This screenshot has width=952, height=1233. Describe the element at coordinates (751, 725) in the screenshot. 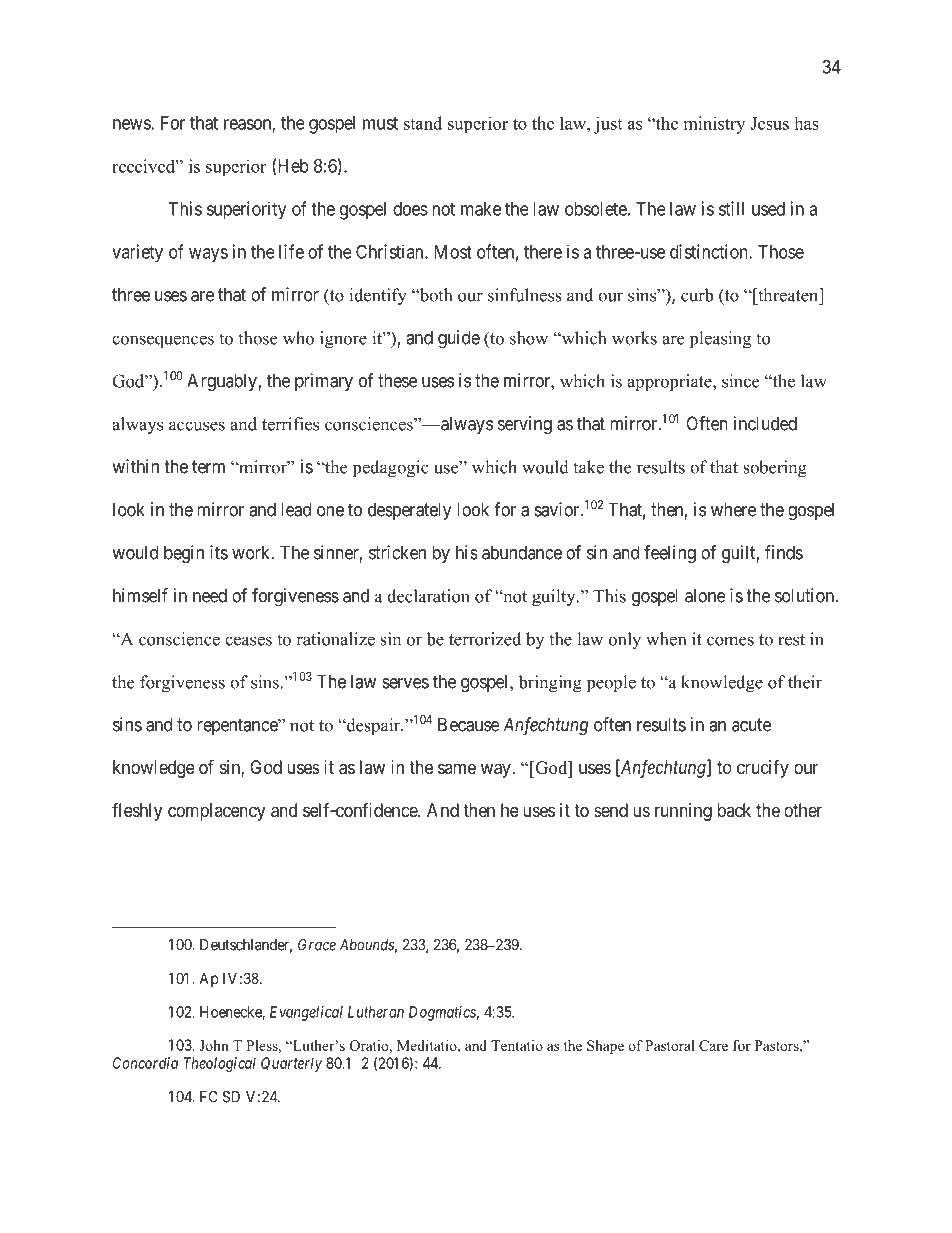

I see `acute` at that location.
